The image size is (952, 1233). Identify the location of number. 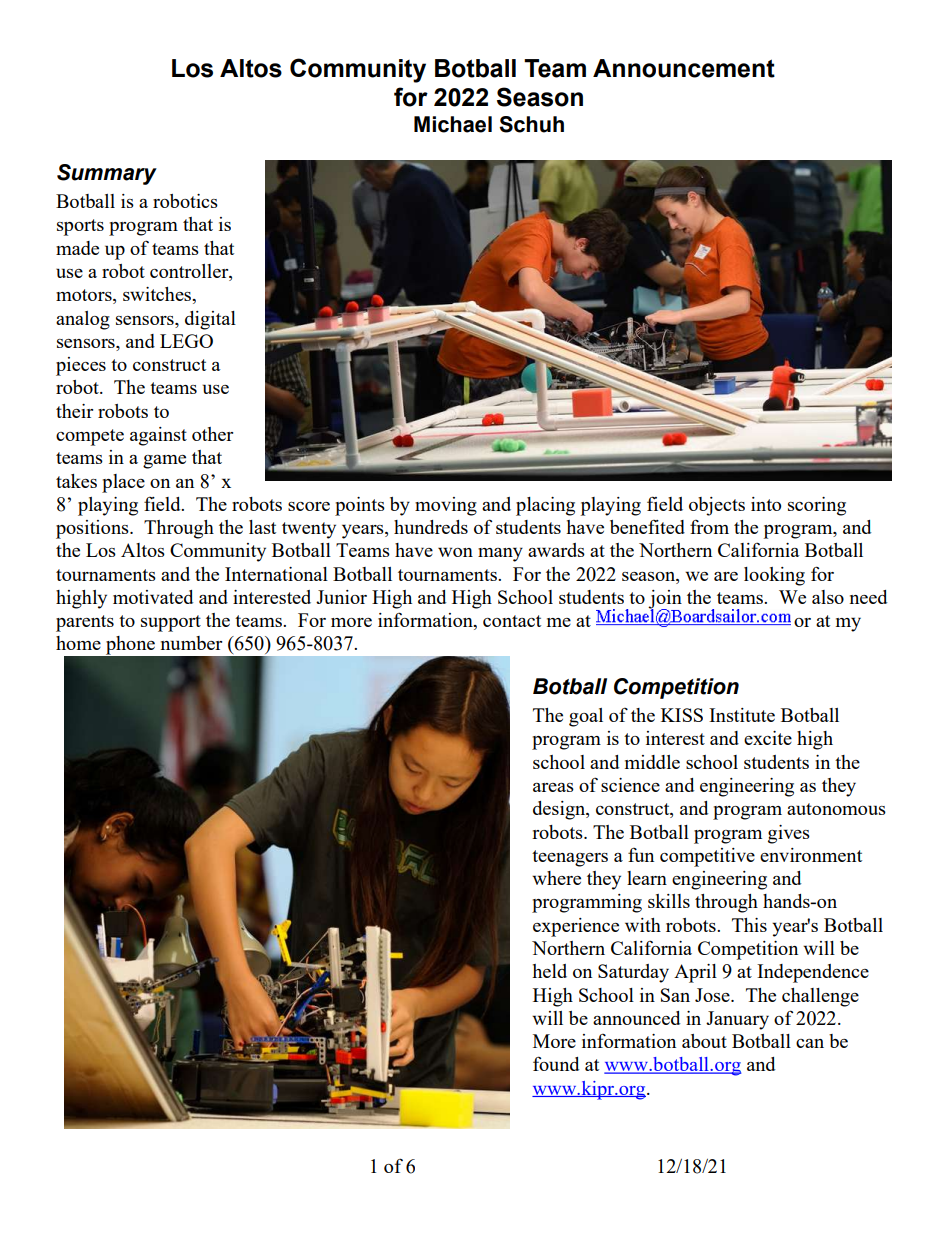
(191, 643).
